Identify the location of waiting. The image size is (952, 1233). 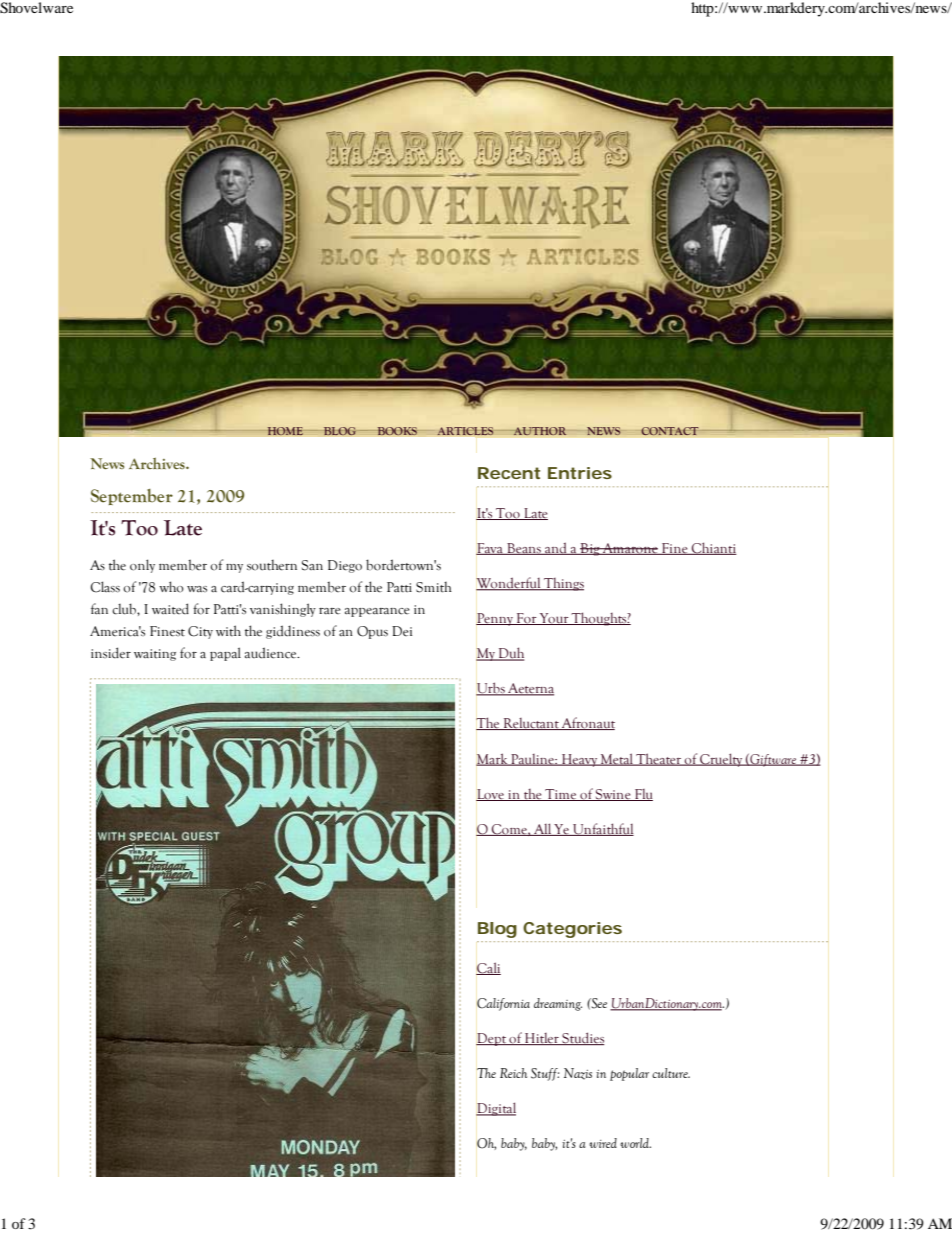
(155, 655).
